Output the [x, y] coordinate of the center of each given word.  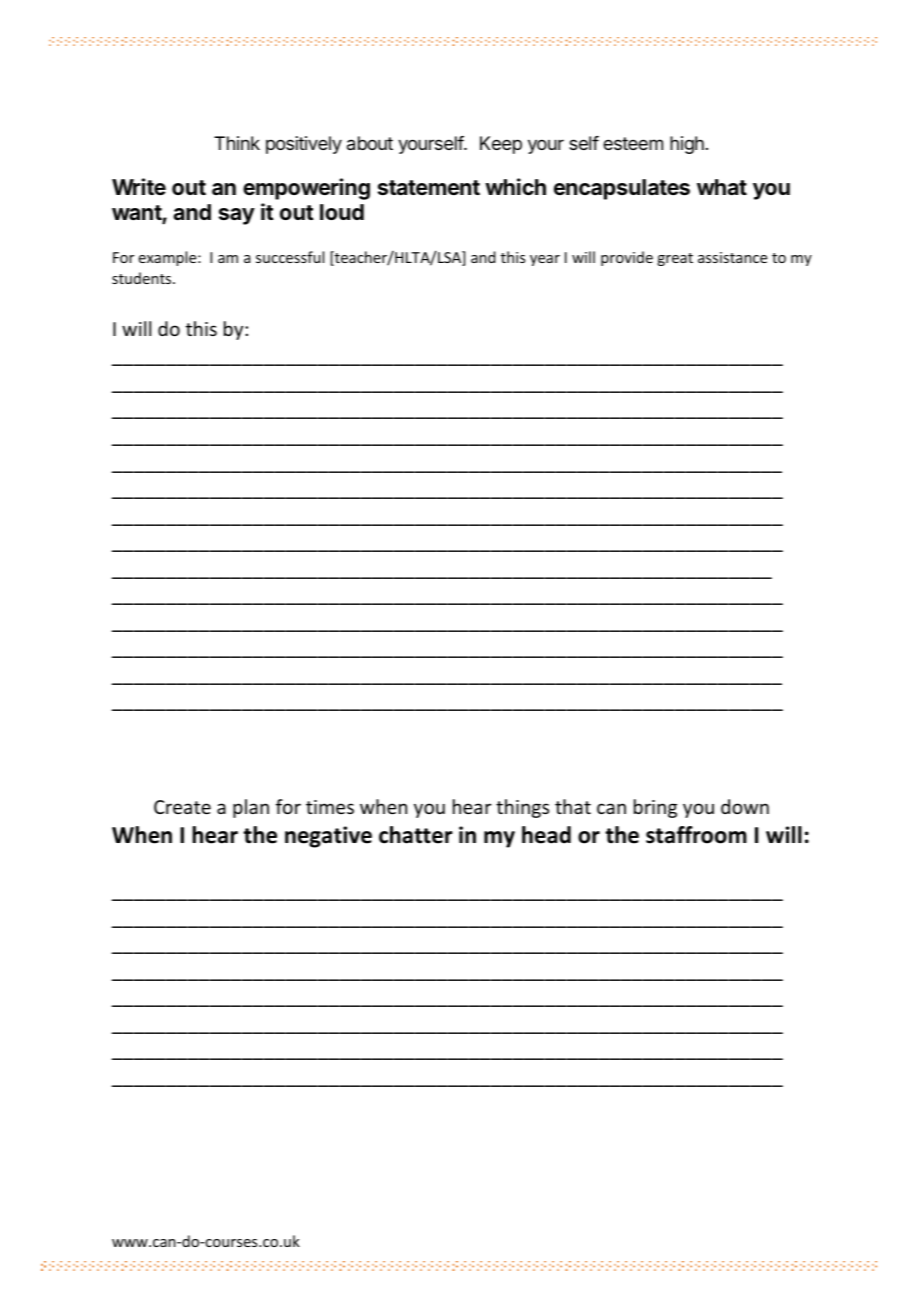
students [143, 278]
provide [627, 258]
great [675, 259]
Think [237, 143]
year [545, 260]
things [522, 808]
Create [182, 807]
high [687, 145]
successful [290, 257]
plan [251, 808]
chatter [416, 835]
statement [429, 188]
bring [655, 808]
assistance [732, 257]
